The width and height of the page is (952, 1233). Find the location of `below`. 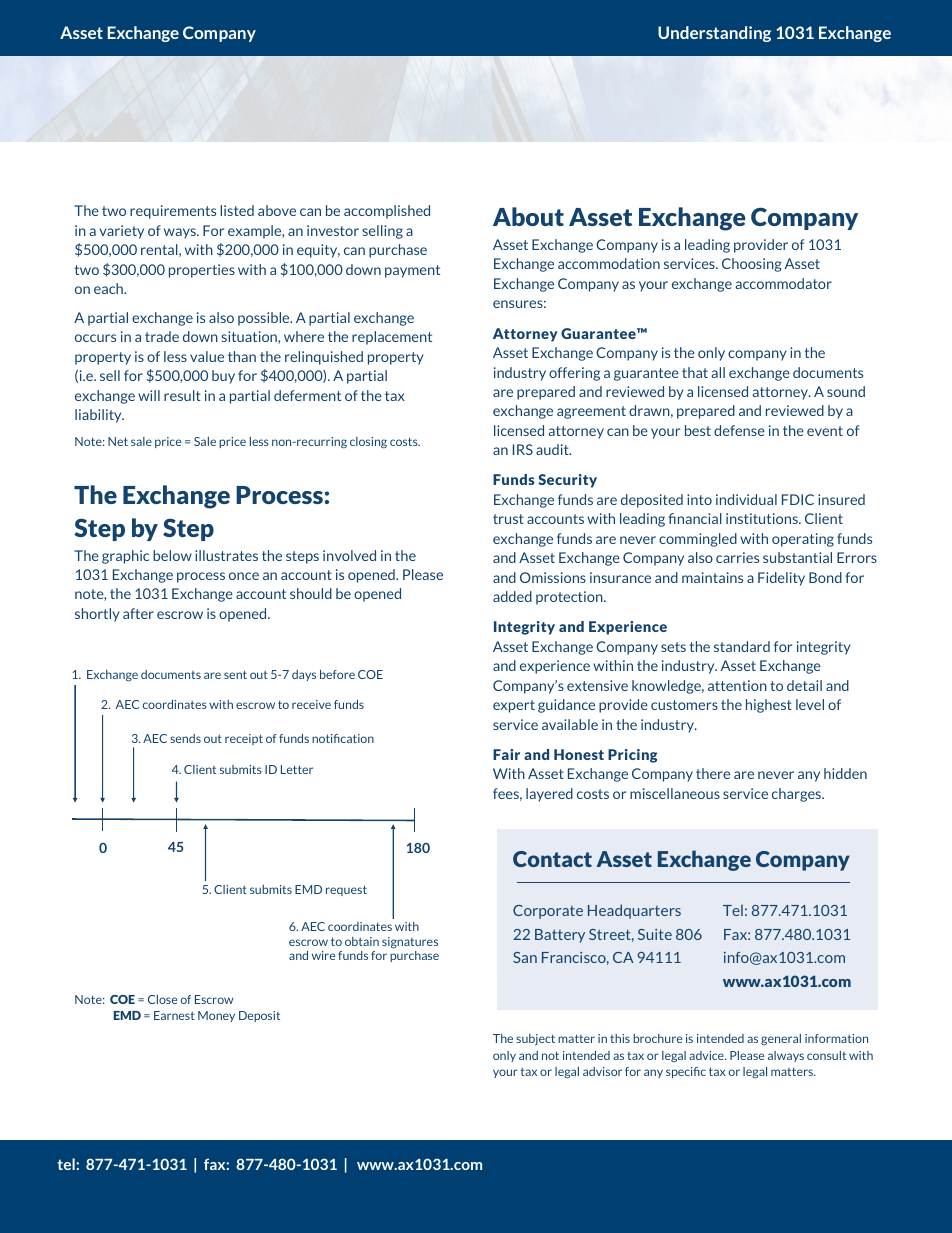

below is located at coordinates (172, 555).
